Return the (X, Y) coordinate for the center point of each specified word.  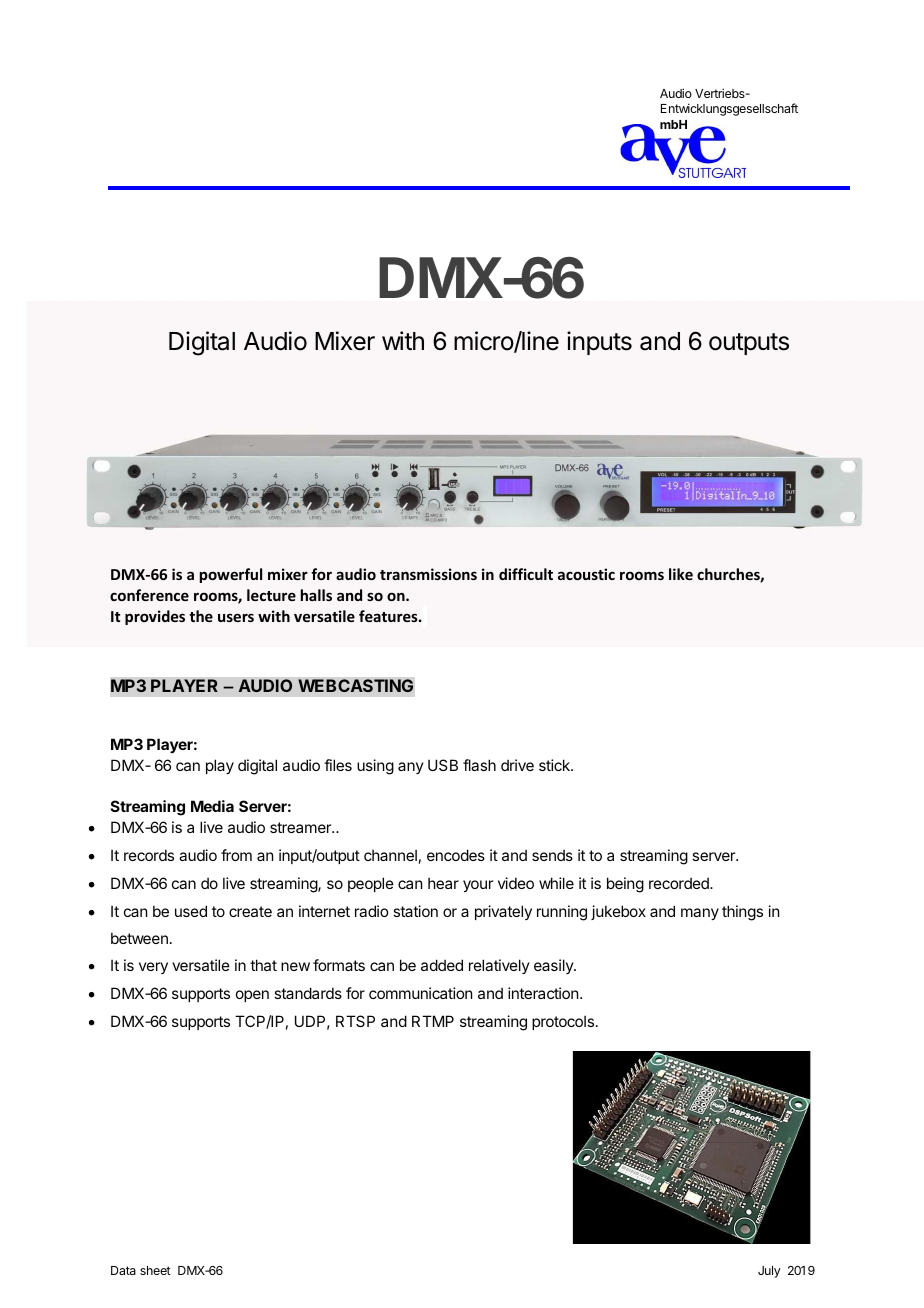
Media (212, 806)
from (236, 855)
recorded (680, 883)
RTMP (433, 1021)
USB (443, 765)
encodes (456, 855)
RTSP (355, 1021)
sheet (155, 1270)
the (201, 616)
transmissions (428, 574)
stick (555, 765)
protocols (563, 1022)
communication (420, 993)
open (252, 996)
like (681, 574)
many (700, 914)
